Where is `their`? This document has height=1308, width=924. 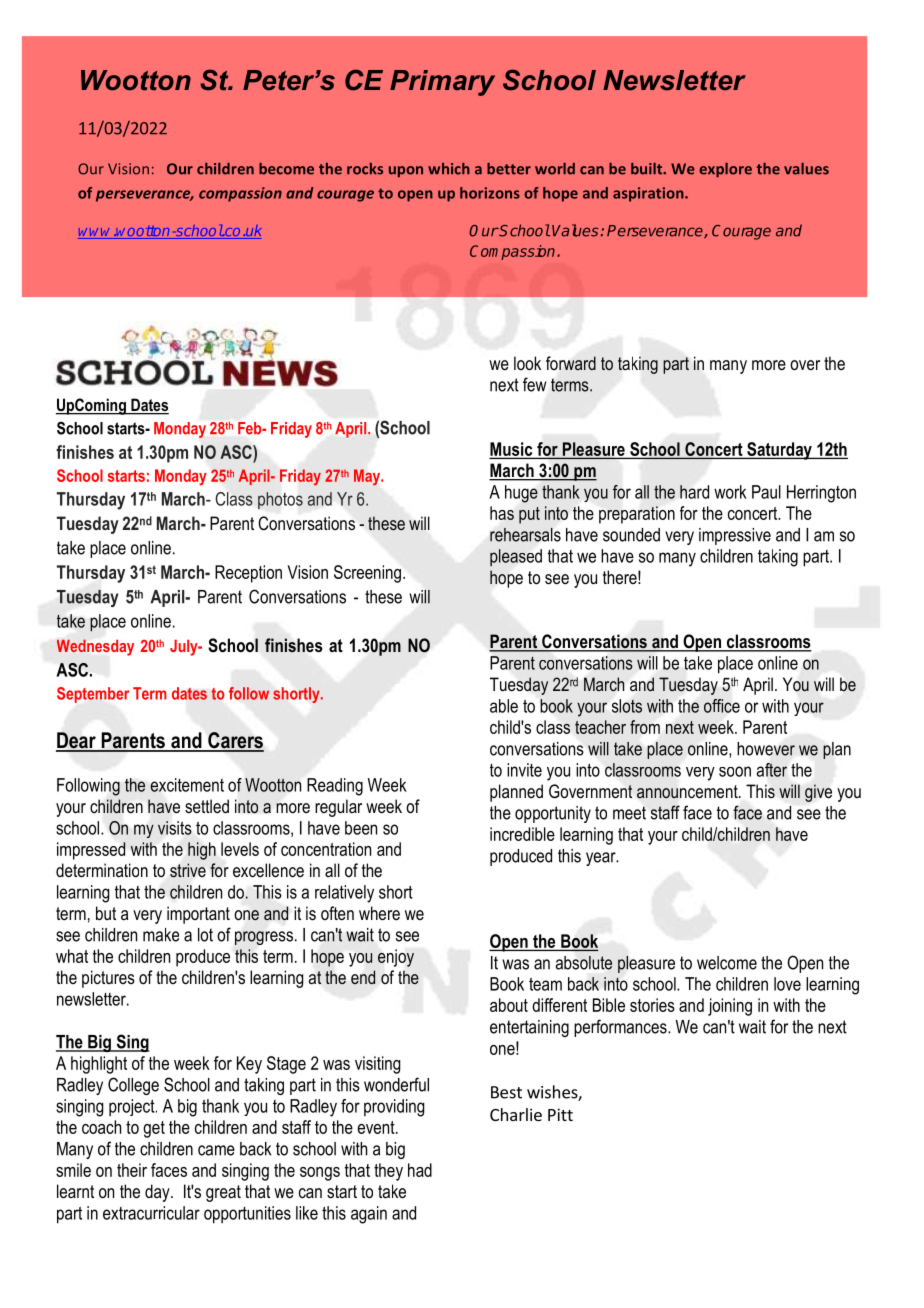
their is located at coordinates (132, 1170).
